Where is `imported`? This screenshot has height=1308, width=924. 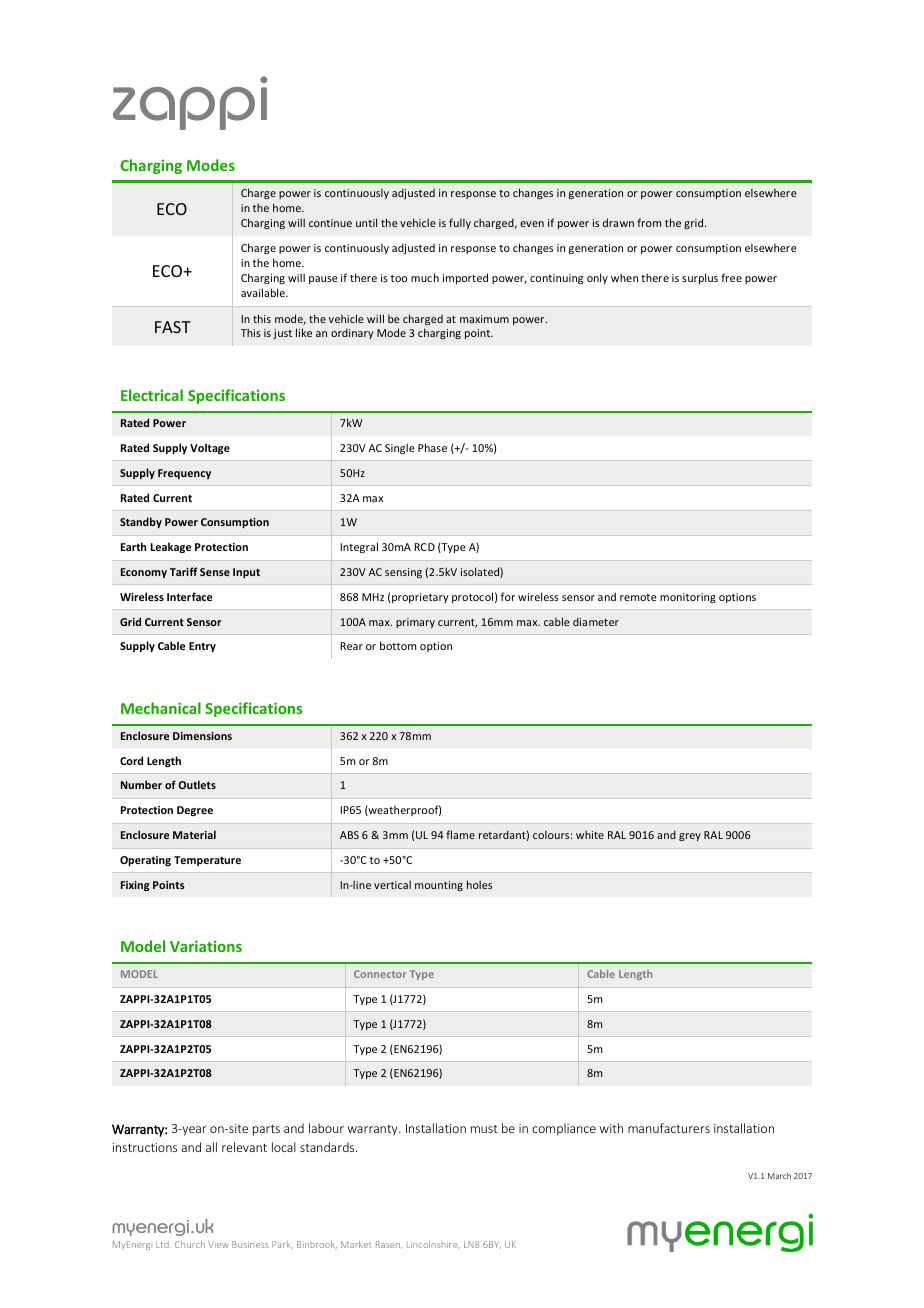 imported is located at coordinates (465, 278).
